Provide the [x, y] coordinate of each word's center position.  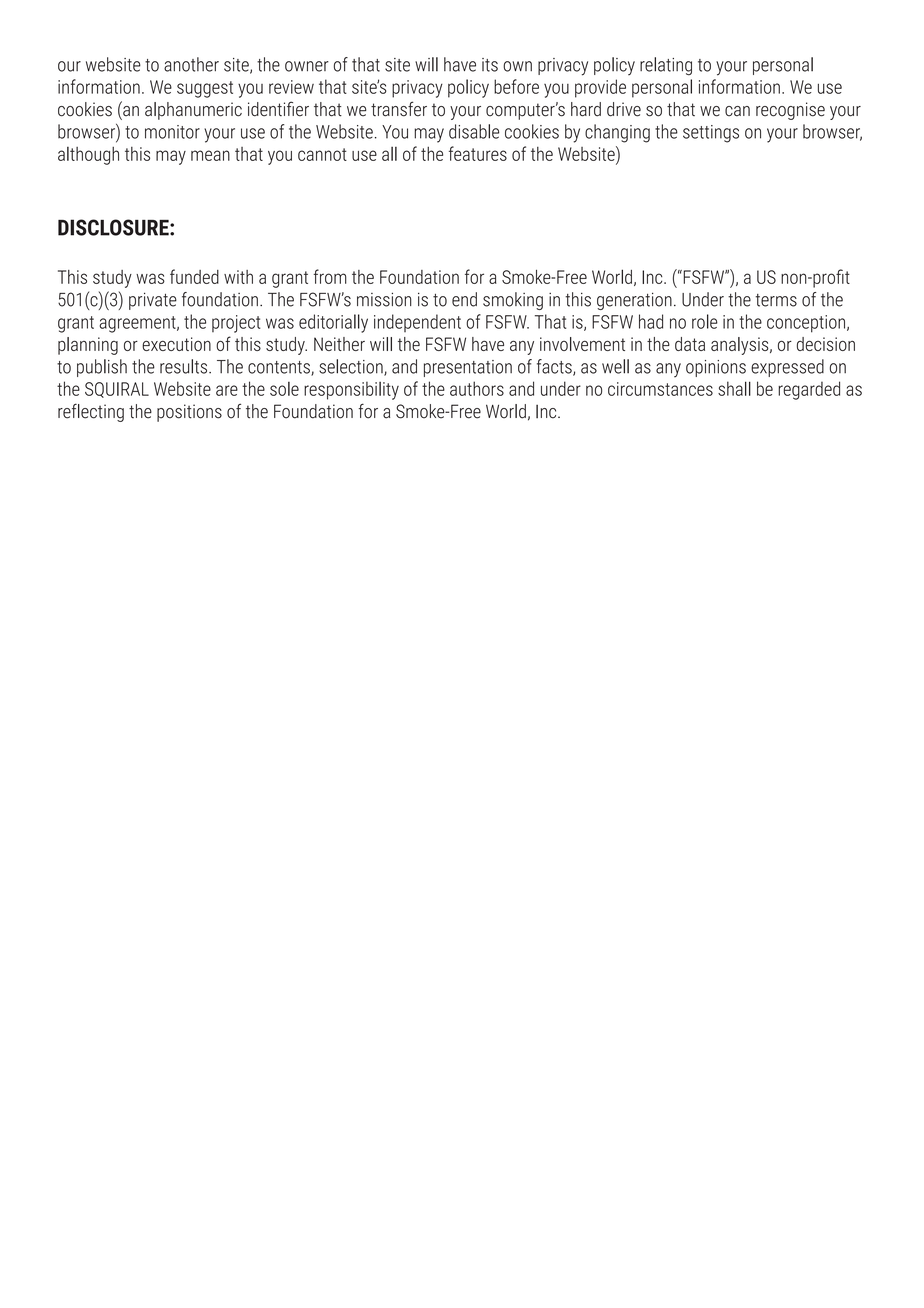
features [478, 153]
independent [417, 323]
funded [194, 276]
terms [776, 300]
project [236, 324]
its [490, 65]
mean [210, 155]
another [191, 64]
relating [666, 66]
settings [711, 134]
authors [477, 388]
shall [734, 388]
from [330, 276]
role [705, 321]
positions [189, 413]
